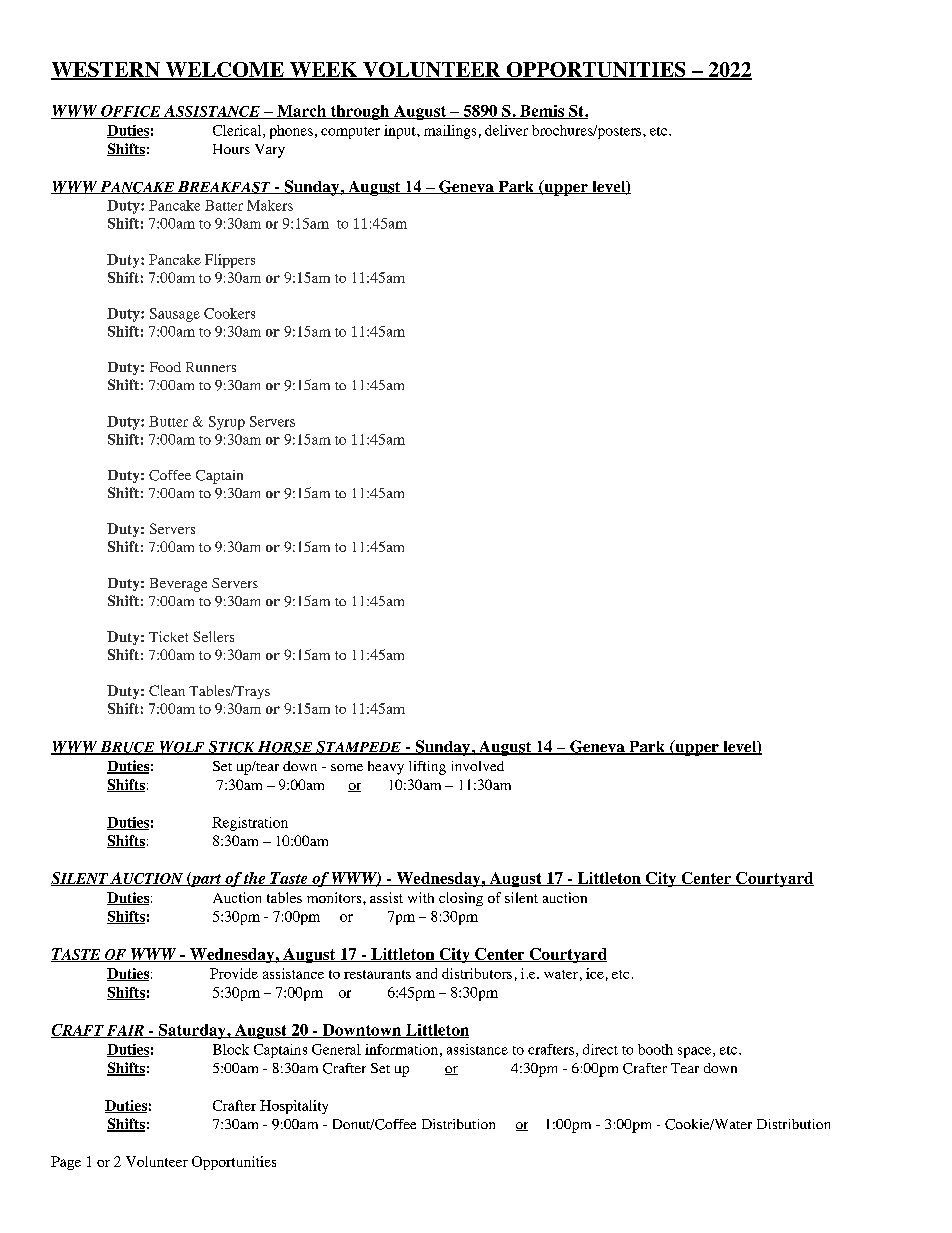 Image resolution: width=952 pixels, height=1233 pixels. Describe the element at coordinates (461, 899) in the screenshot. I see `closing` at that location.
